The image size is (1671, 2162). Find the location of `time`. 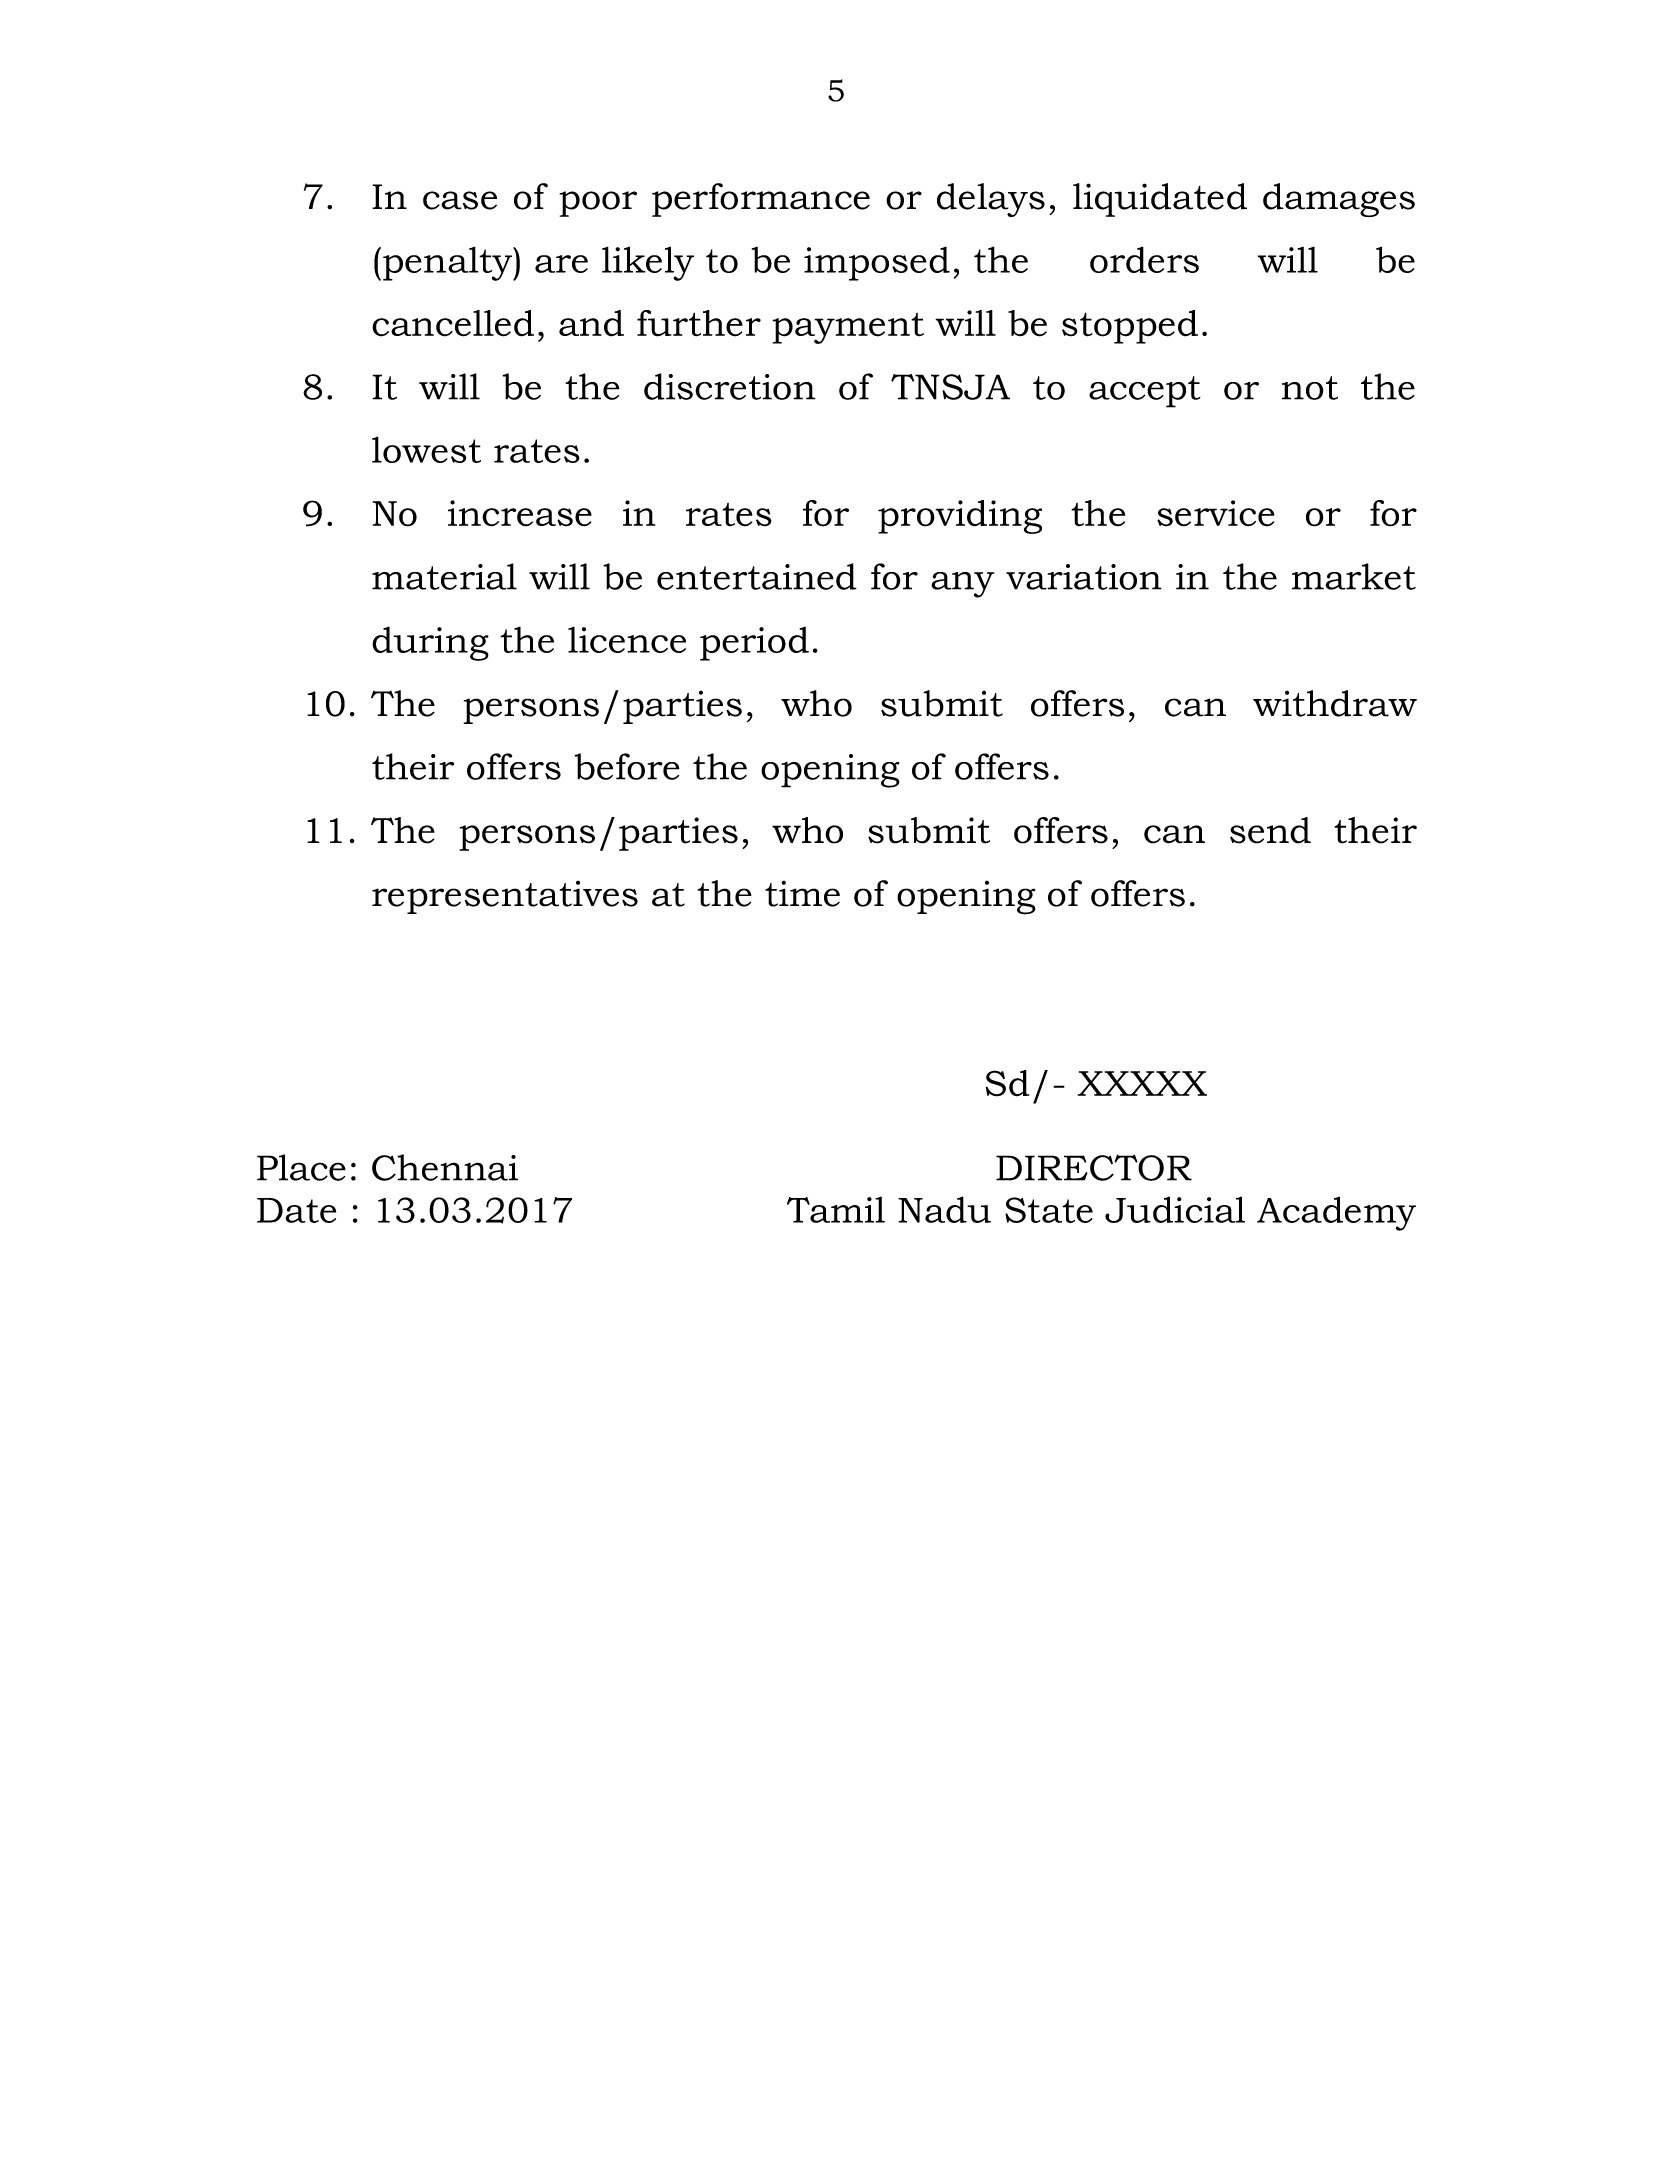

time is located at coordinates (802, 893).
